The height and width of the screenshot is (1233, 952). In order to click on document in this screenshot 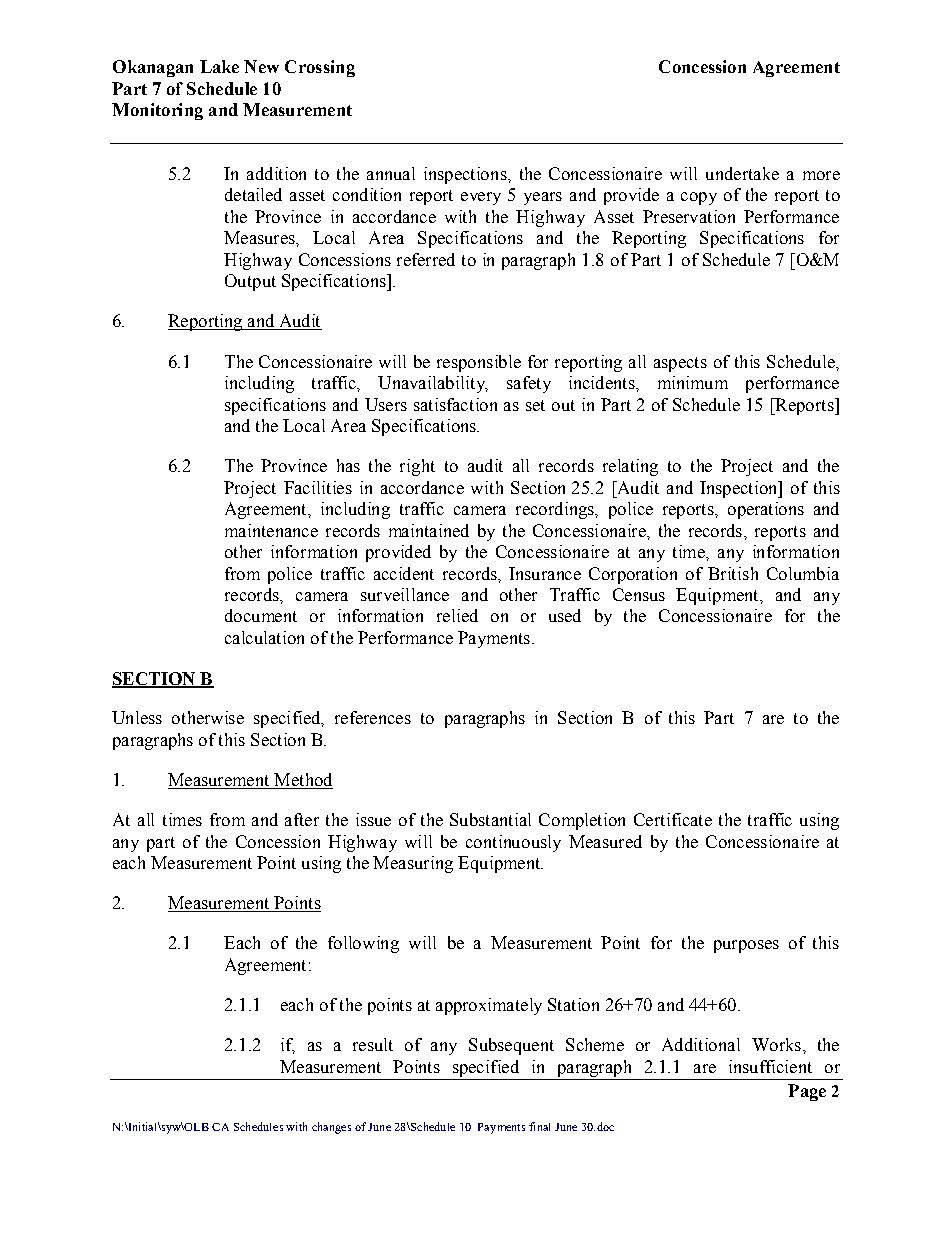, I will do `click(261, 615)`.
